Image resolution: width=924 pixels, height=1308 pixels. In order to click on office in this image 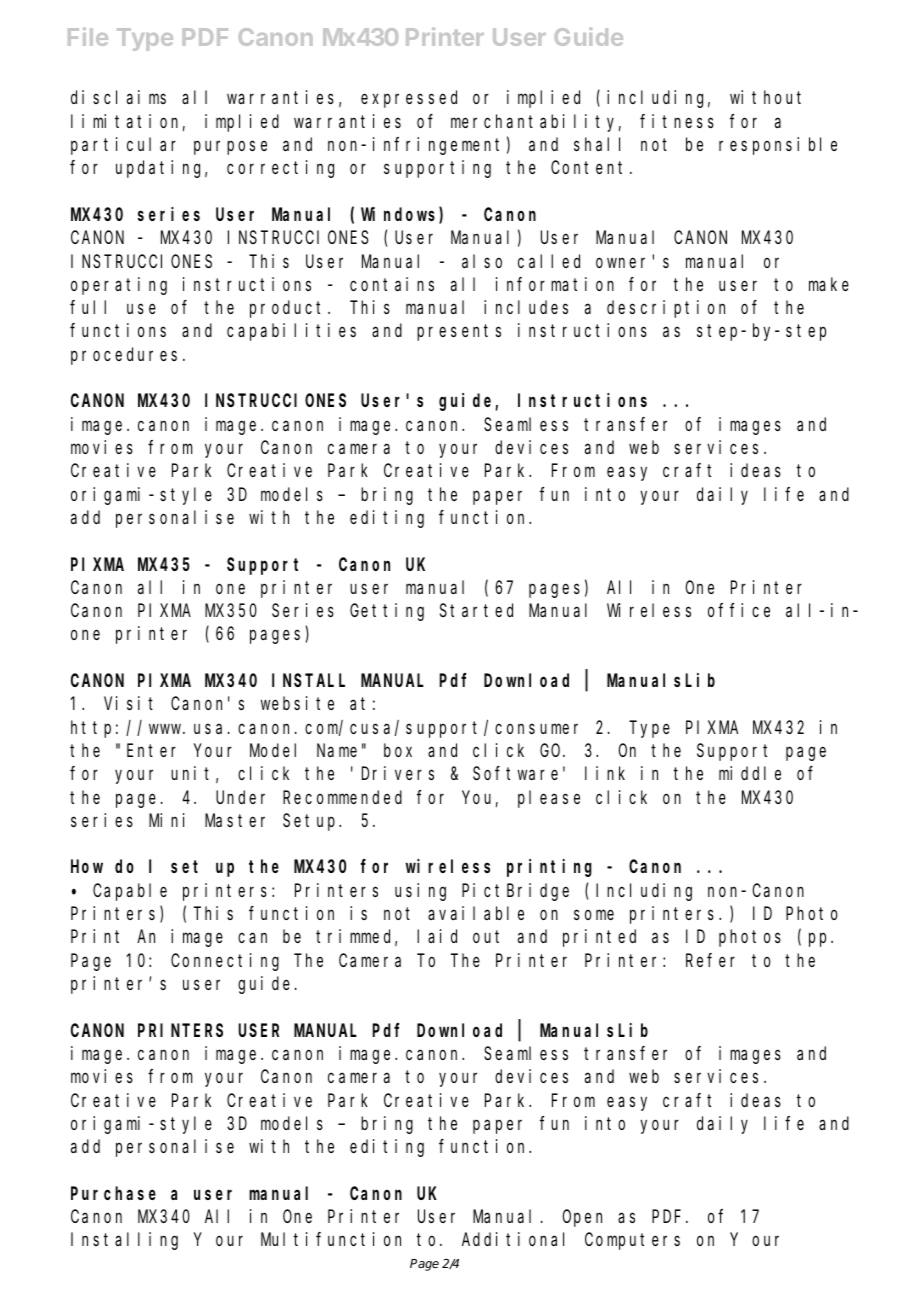, I will do `click(739, 610)`.
